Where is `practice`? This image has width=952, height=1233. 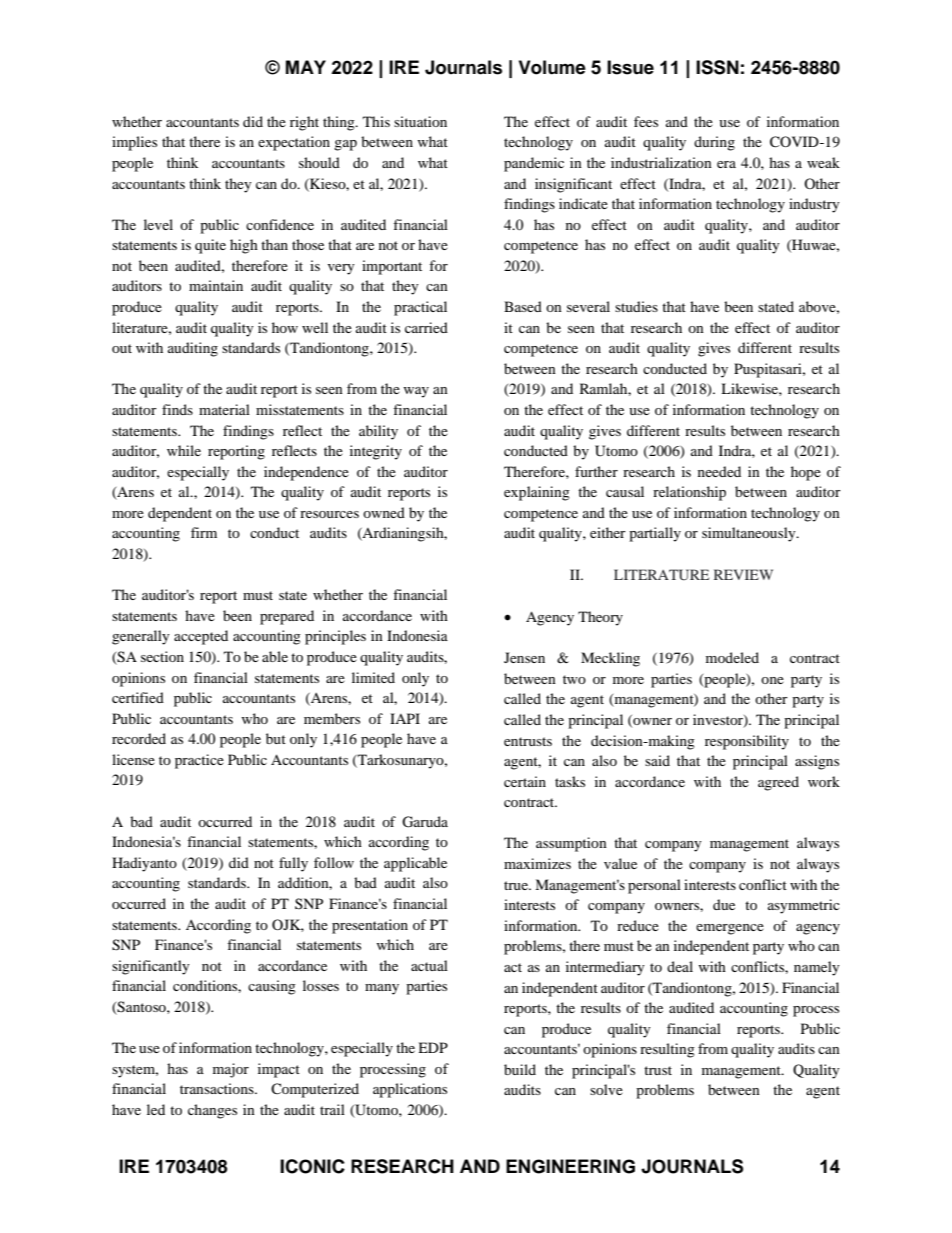
practice is located at coordinates (199, 761).
